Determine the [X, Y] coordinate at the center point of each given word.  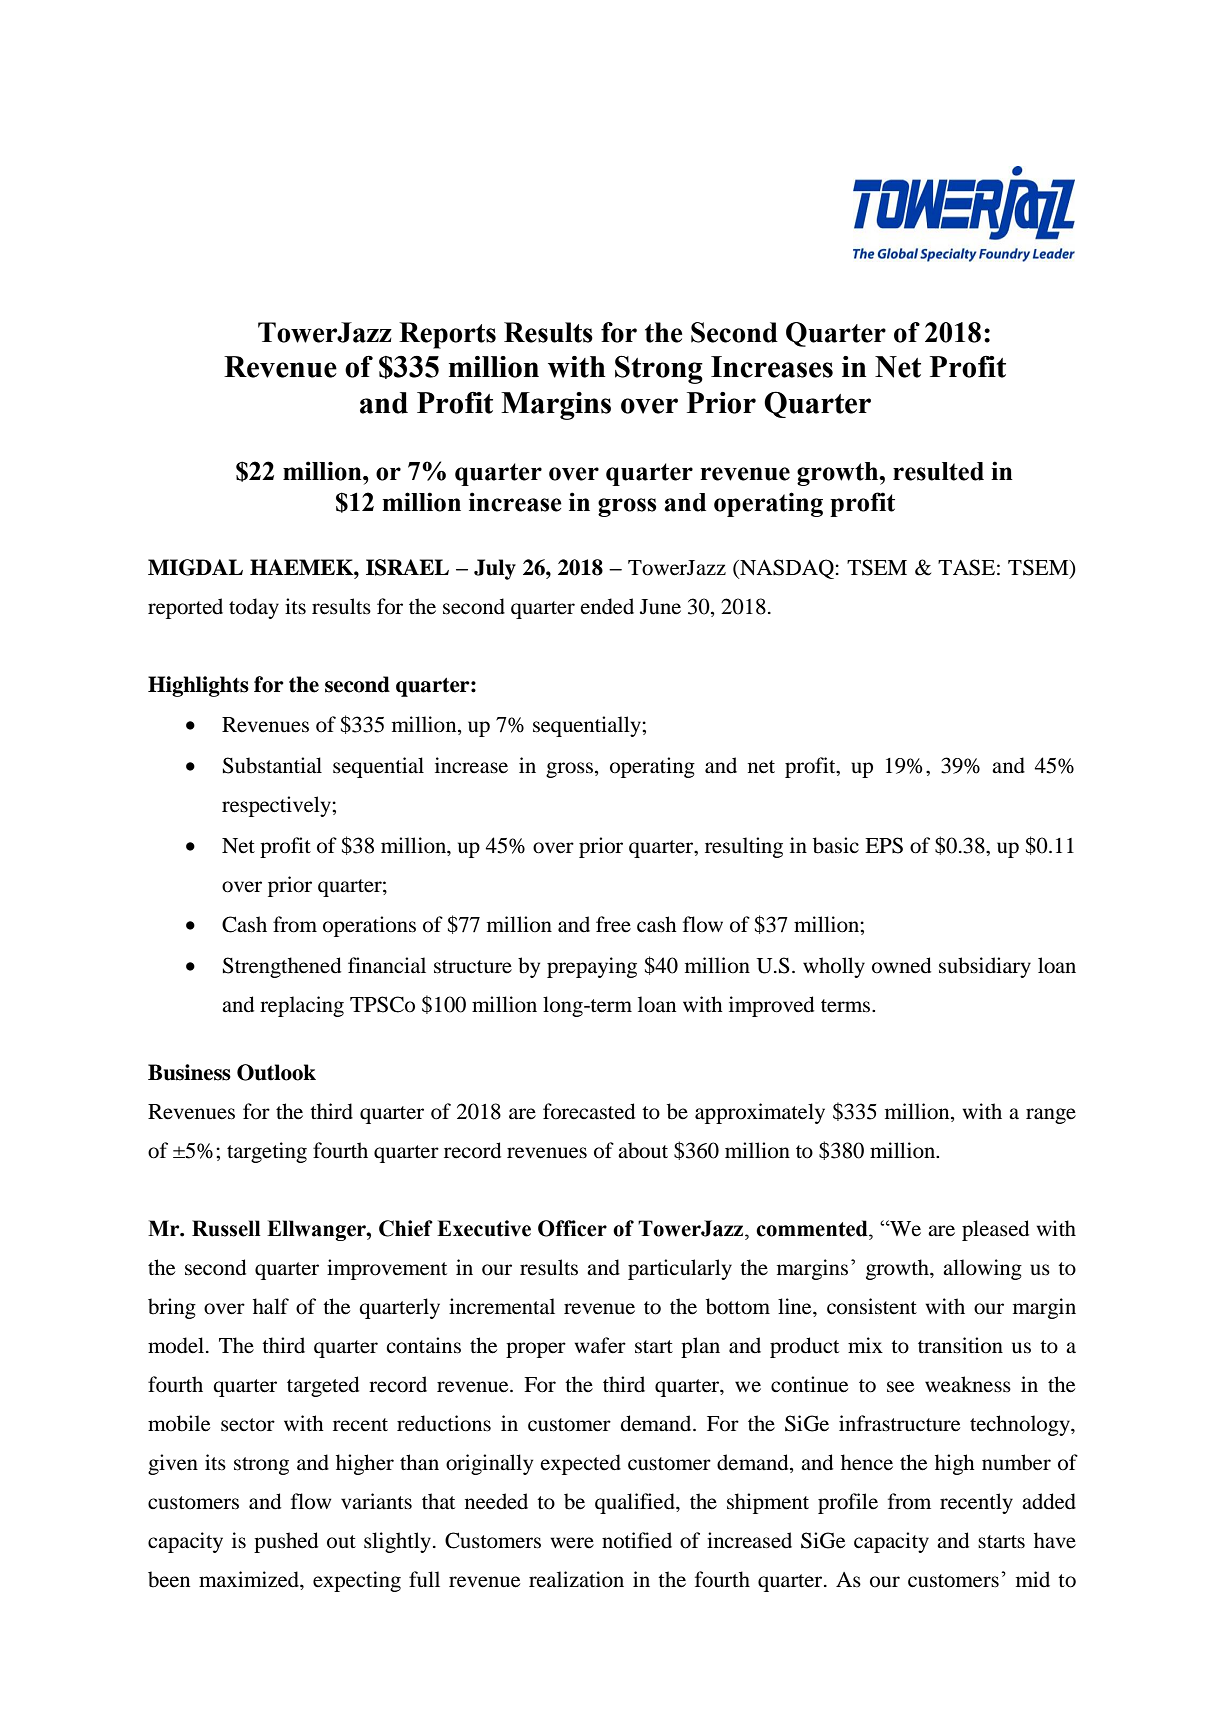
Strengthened [282, 967]
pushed [286, 1542]
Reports [447, 335]
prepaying [592, 967]
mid [1033, 1579]
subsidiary [985, 967]
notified [637, 1540]
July [495, 569]
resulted [938, 471]
